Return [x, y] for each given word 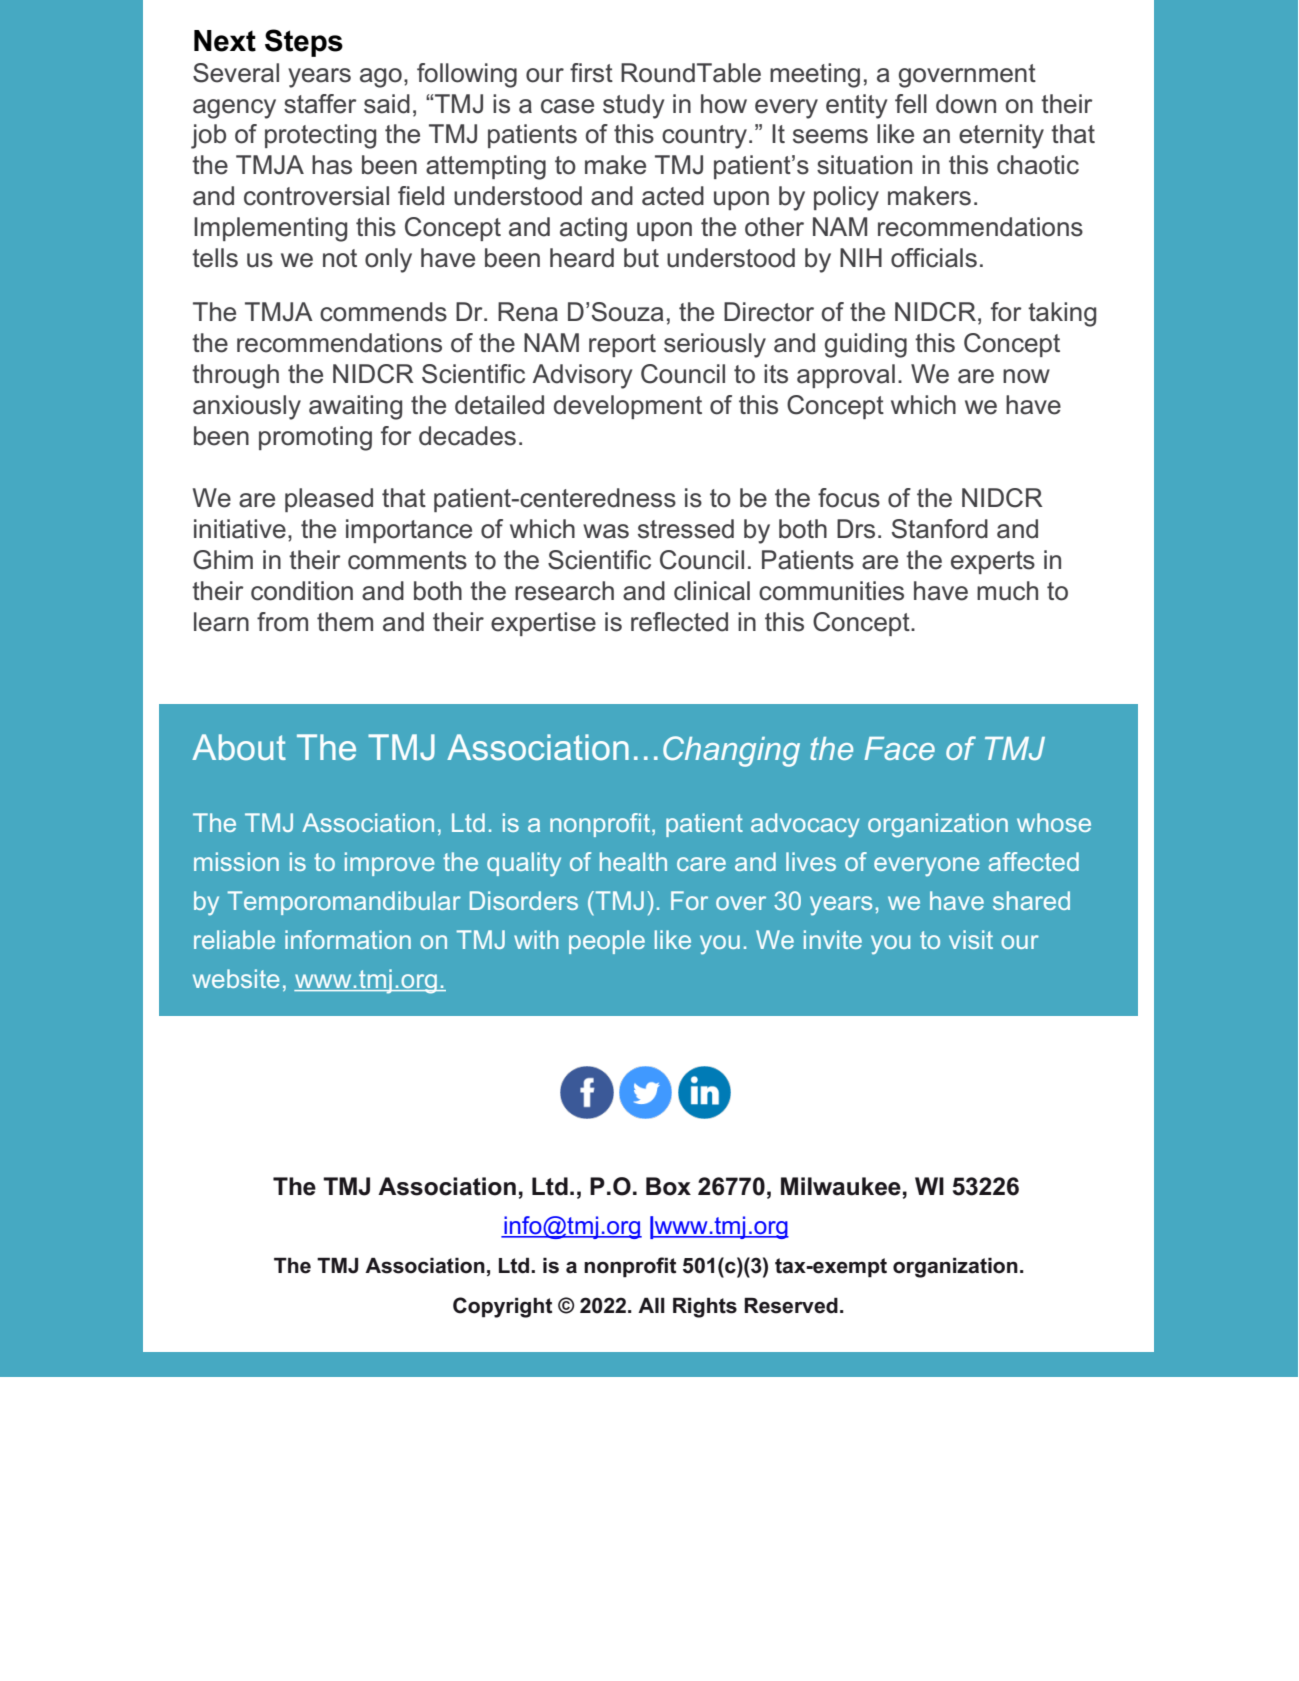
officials [934, 258]
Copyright [502, 1307]
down [966, 104]
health [633, 861]
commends [383, 312]
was [606, 531]
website [236, 978]
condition [302, 591]
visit [971, 939]
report [622, 345]
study [633, 106]
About [239, 747]
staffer [320, 104]
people [607, 942]
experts [993, 562]
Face [899, 748]
